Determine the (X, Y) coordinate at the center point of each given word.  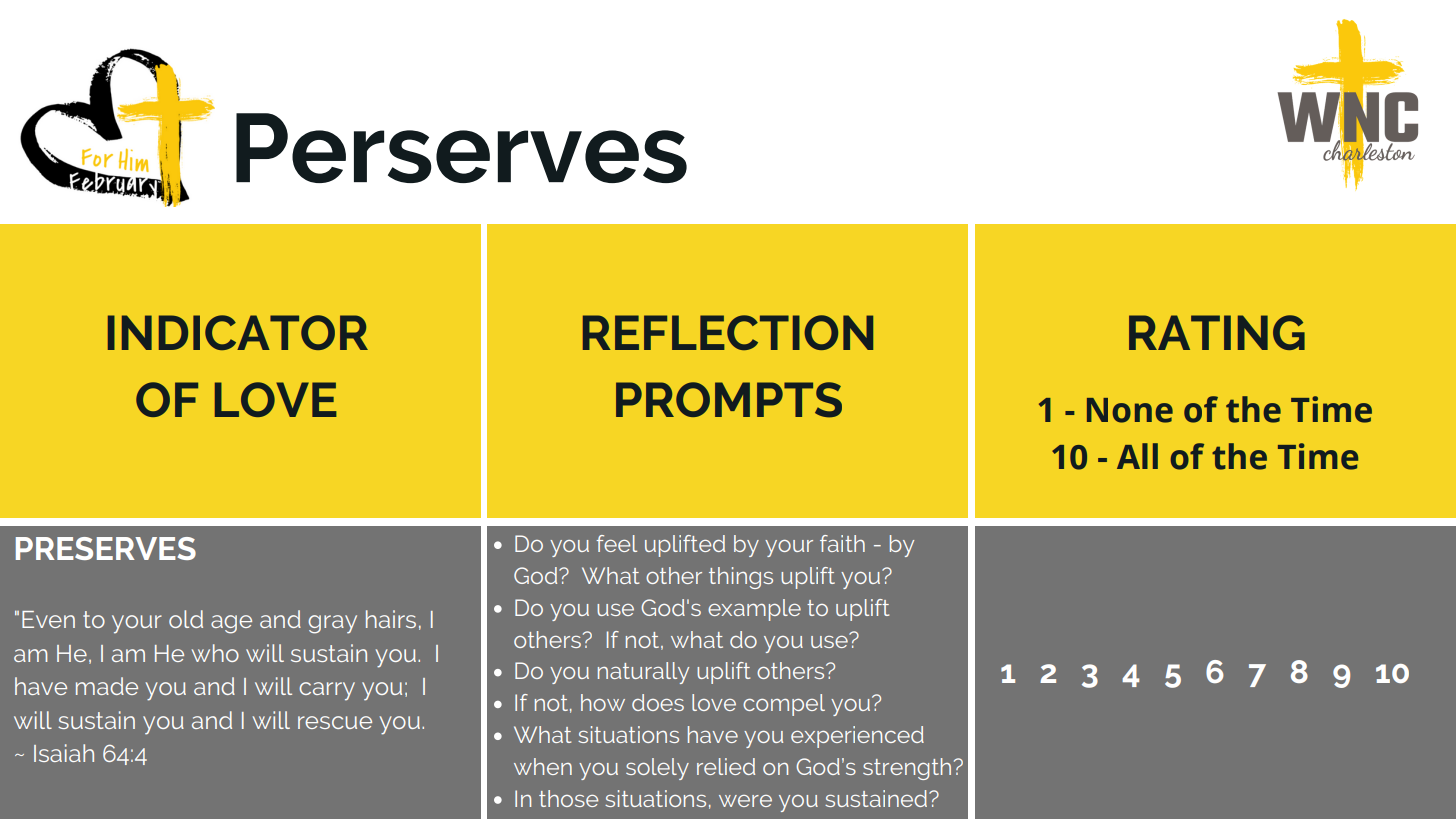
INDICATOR (238, 332)
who (215, 653)
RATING (1217, 332)
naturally (643, 673)
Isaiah (64, 753)
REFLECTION (728, 332)
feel (616, 543)
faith (842, 543)
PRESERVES (106, 548)
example (754, 610)
